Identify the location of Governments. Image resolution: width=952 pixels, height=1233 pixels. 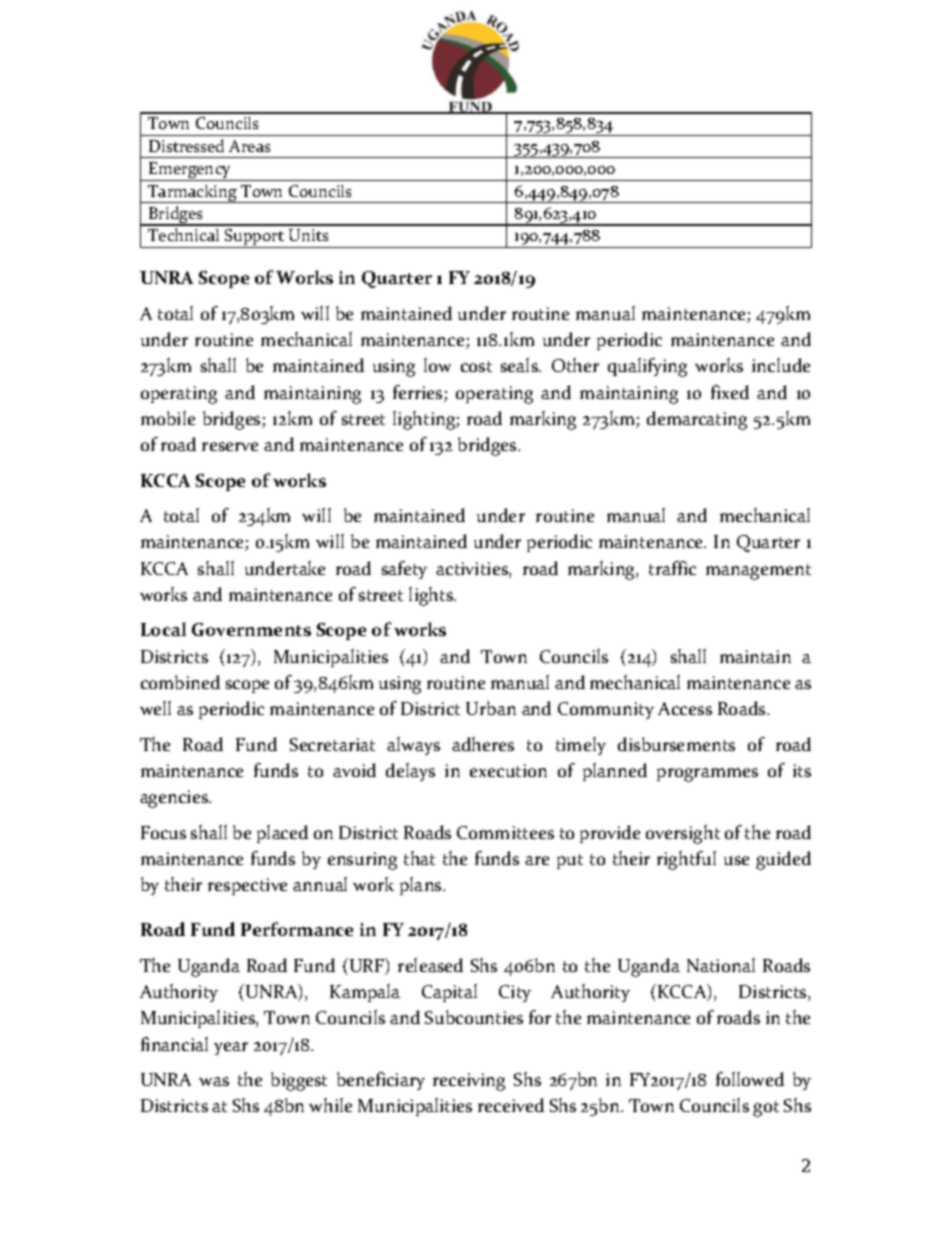
(251, 629).
